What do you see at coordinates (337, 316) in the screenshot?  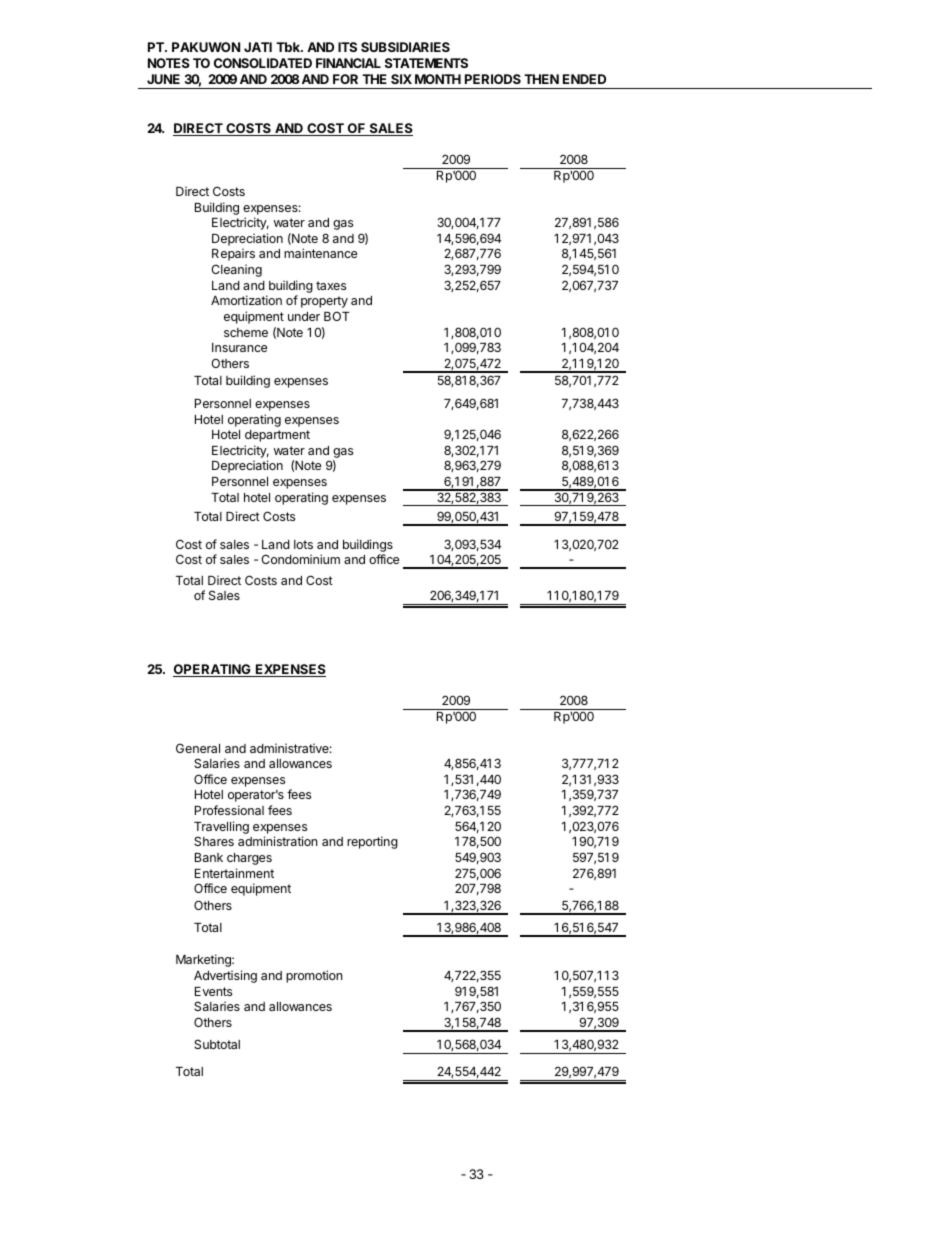 I see `BOT` at bounding box center [337, 316].
